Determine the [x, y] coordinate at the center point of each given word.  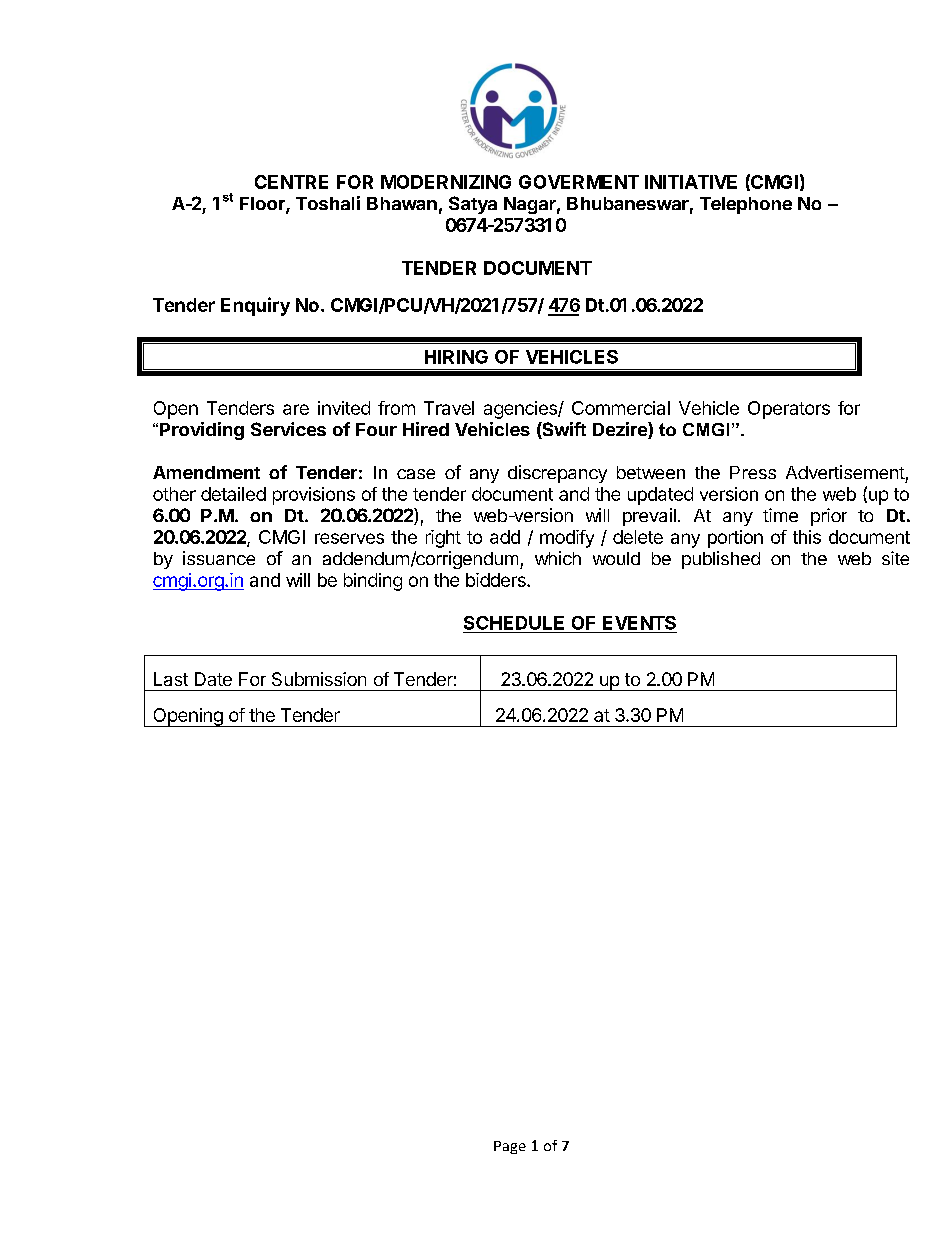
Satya [473, 205]
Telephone [746, 205]
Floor [263, 205]
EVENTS [639, 623]
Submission [319, 679]
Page [510, 1147]
